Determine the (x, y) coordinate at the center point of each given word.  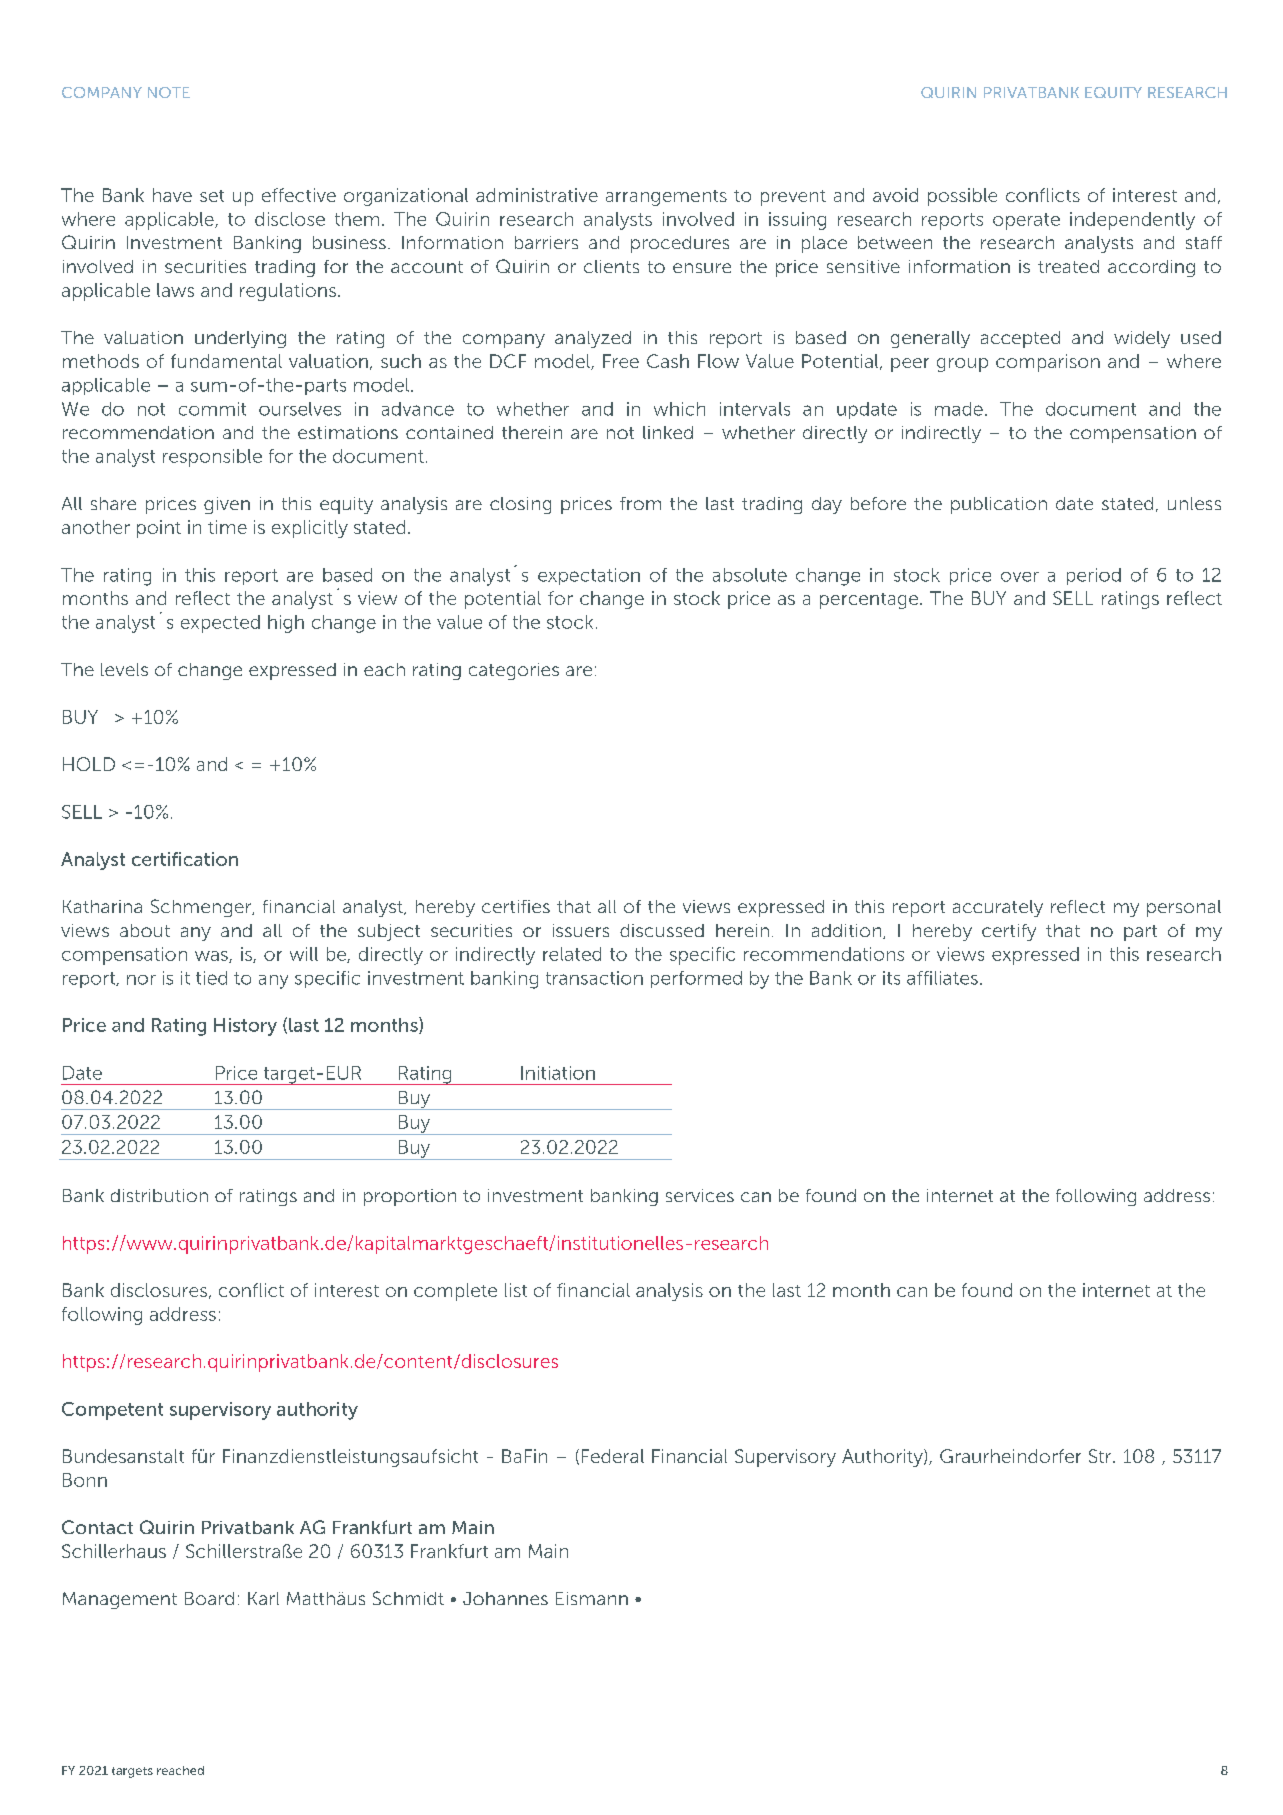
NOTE (169, 92)
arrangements (666, 198)
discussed (662, 930)
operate (1026, 221)
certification (185, 859)
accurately (998, 908)
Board (209, 1598)
